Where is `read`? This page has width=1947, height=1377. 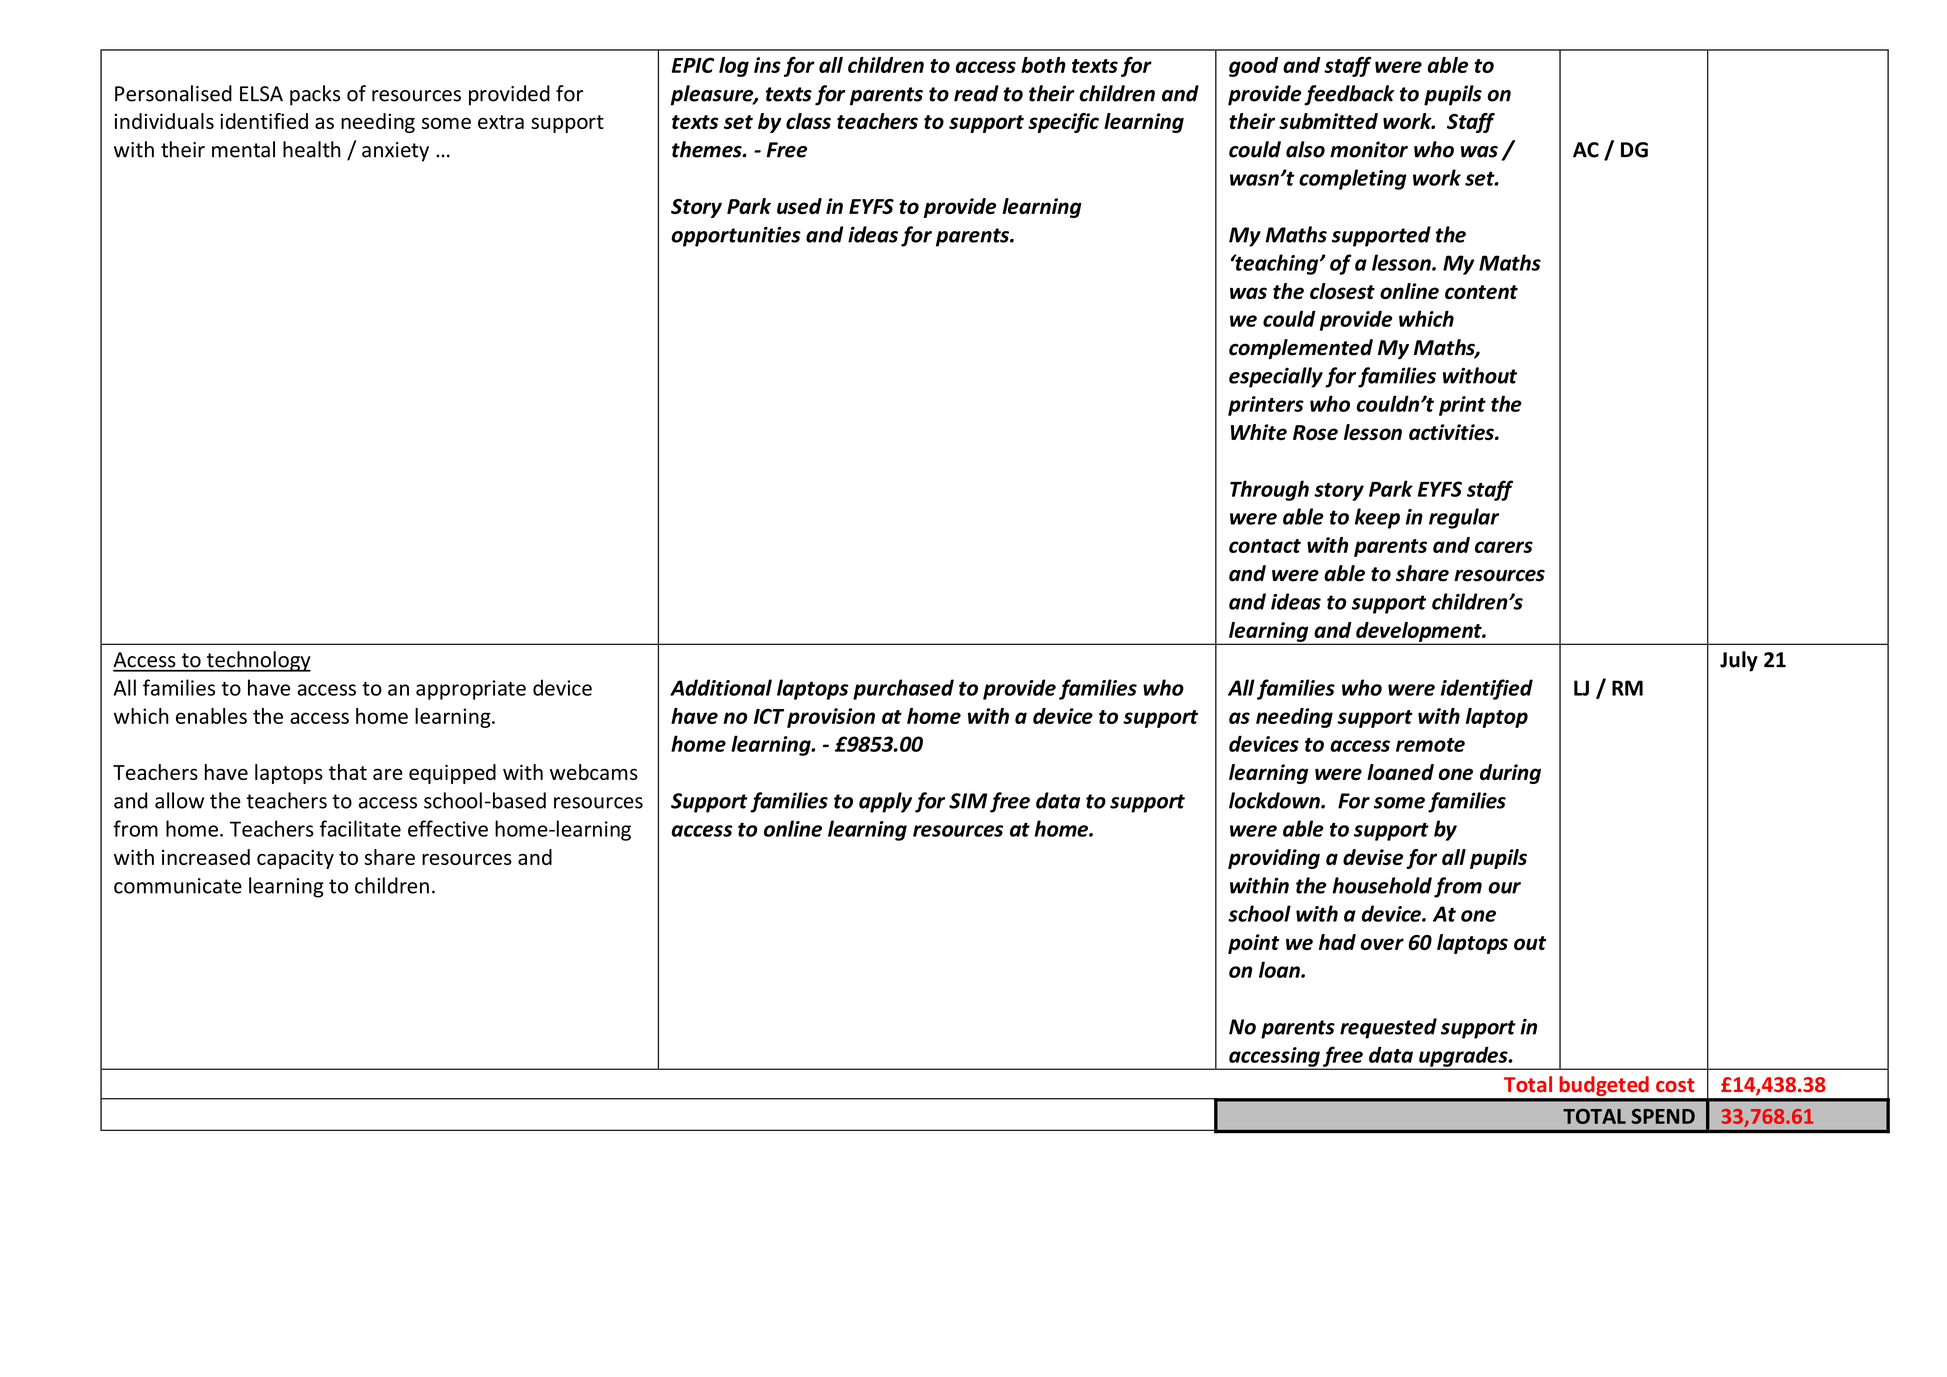
read is located at coordinates (976, 93).
